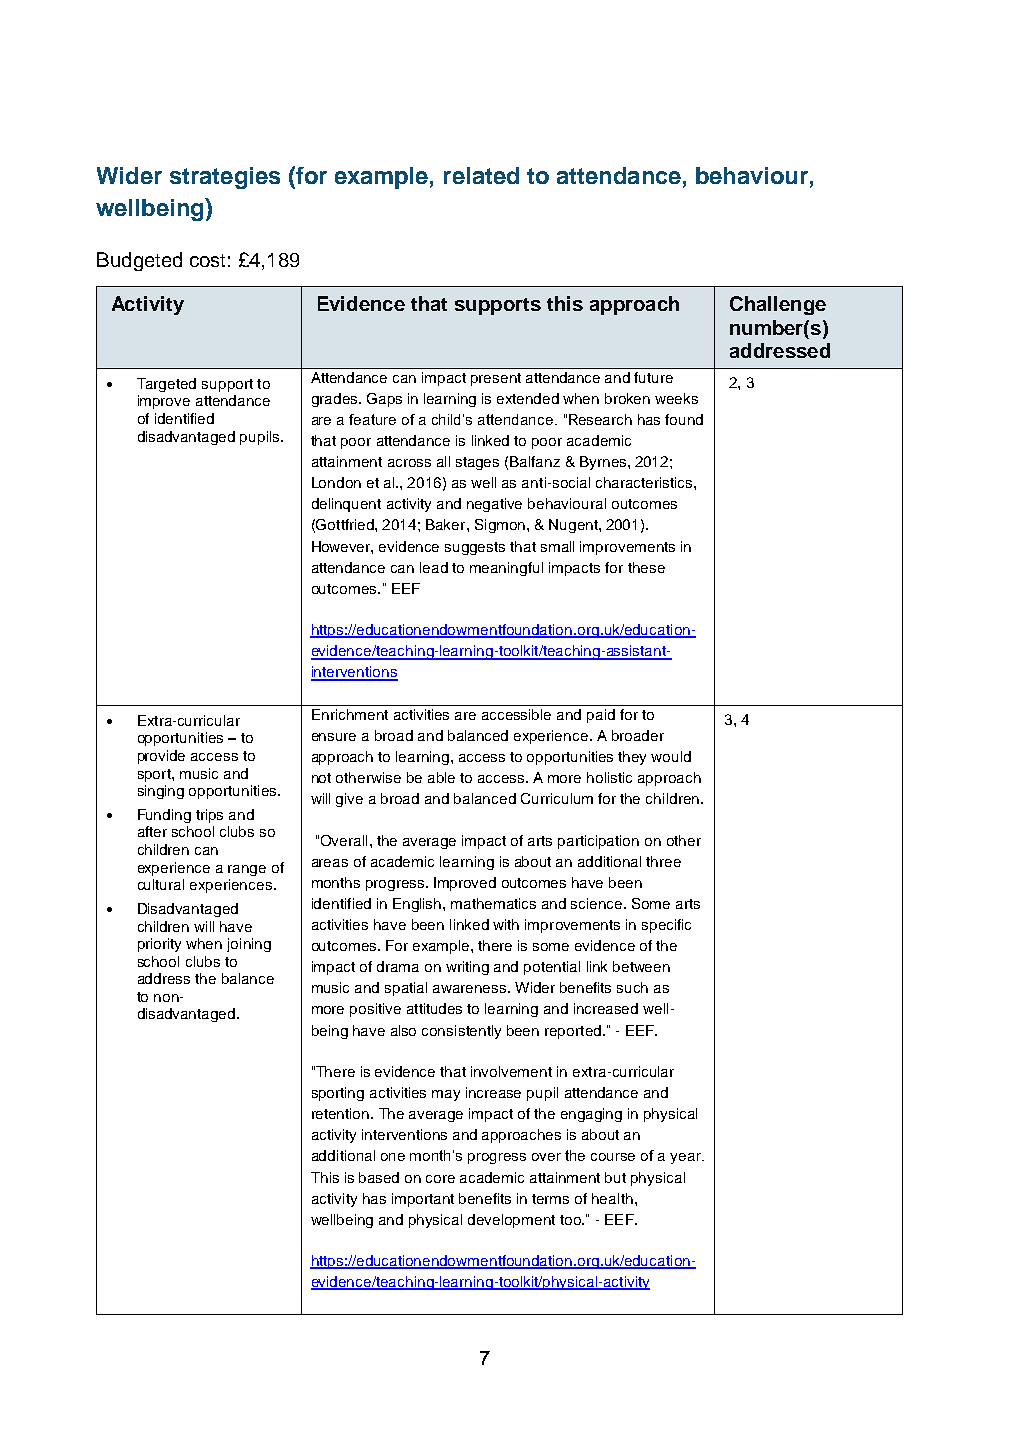  What do you see at coordinates (671, 756) in the screenshot?
I see `would` at bounding box center [671, 756].
